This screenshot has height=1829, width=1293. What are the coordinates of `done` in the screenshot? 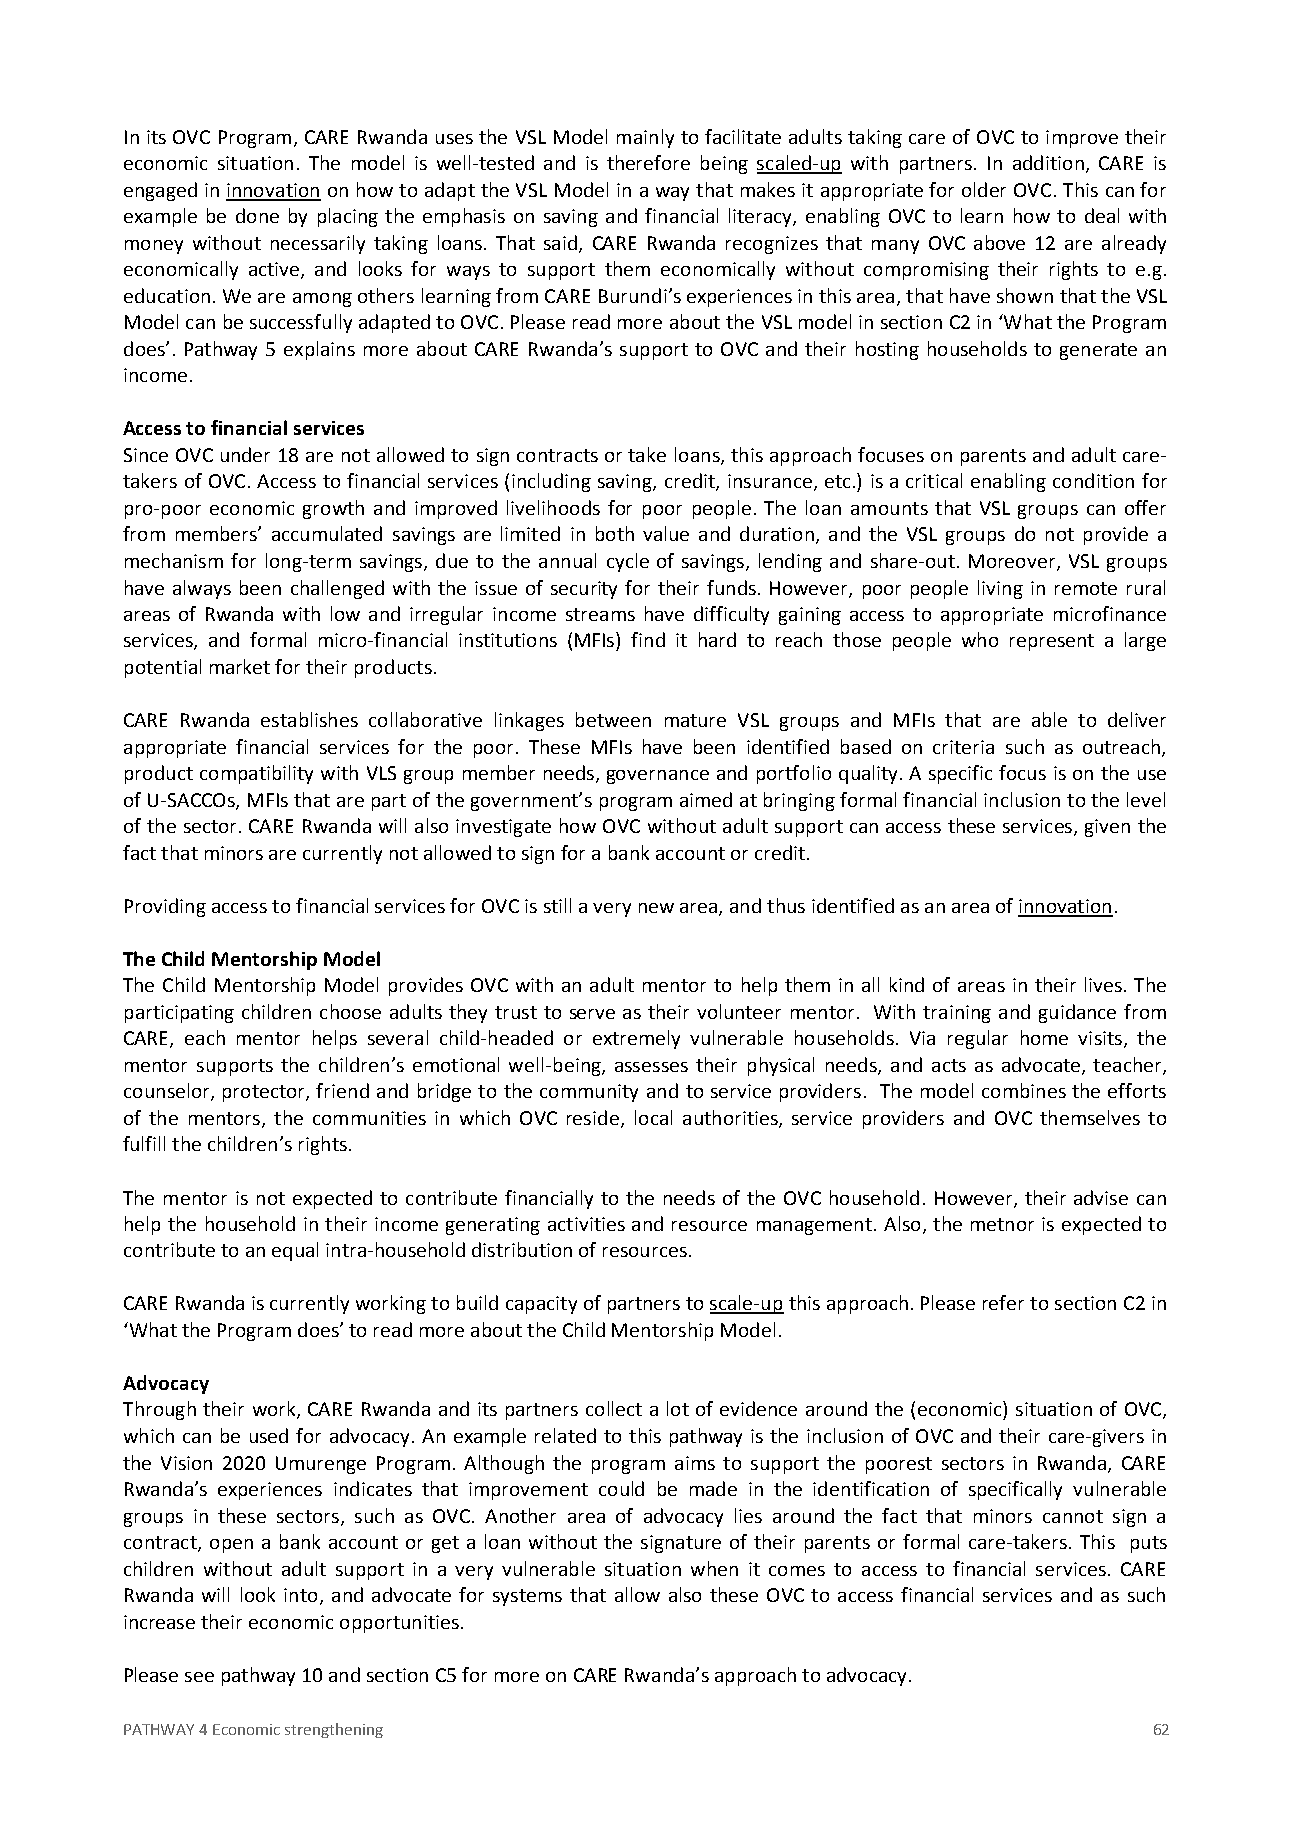 It's located at (257, 215).
